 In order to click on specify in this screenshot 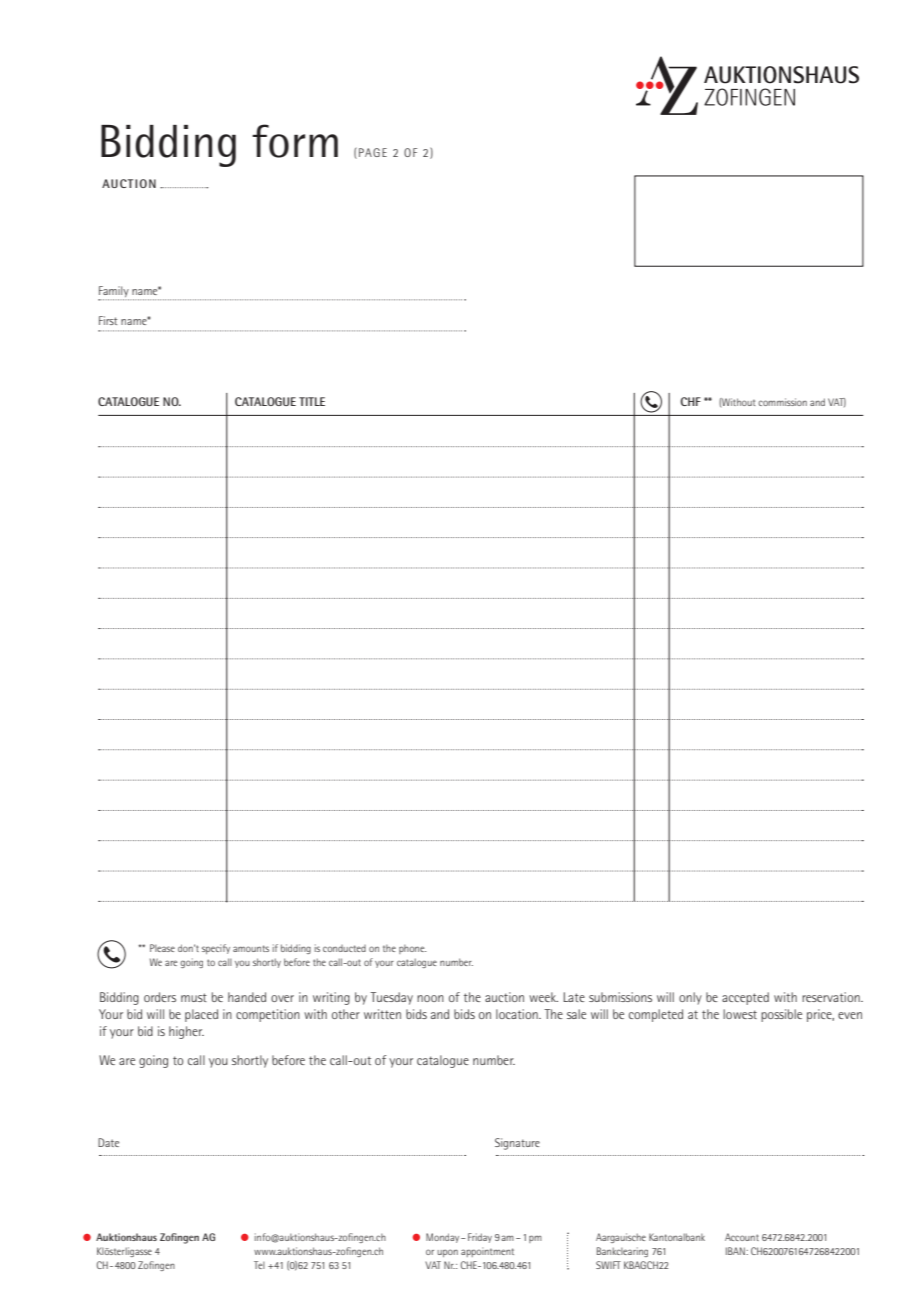, I will do `click(216, 949)`.
